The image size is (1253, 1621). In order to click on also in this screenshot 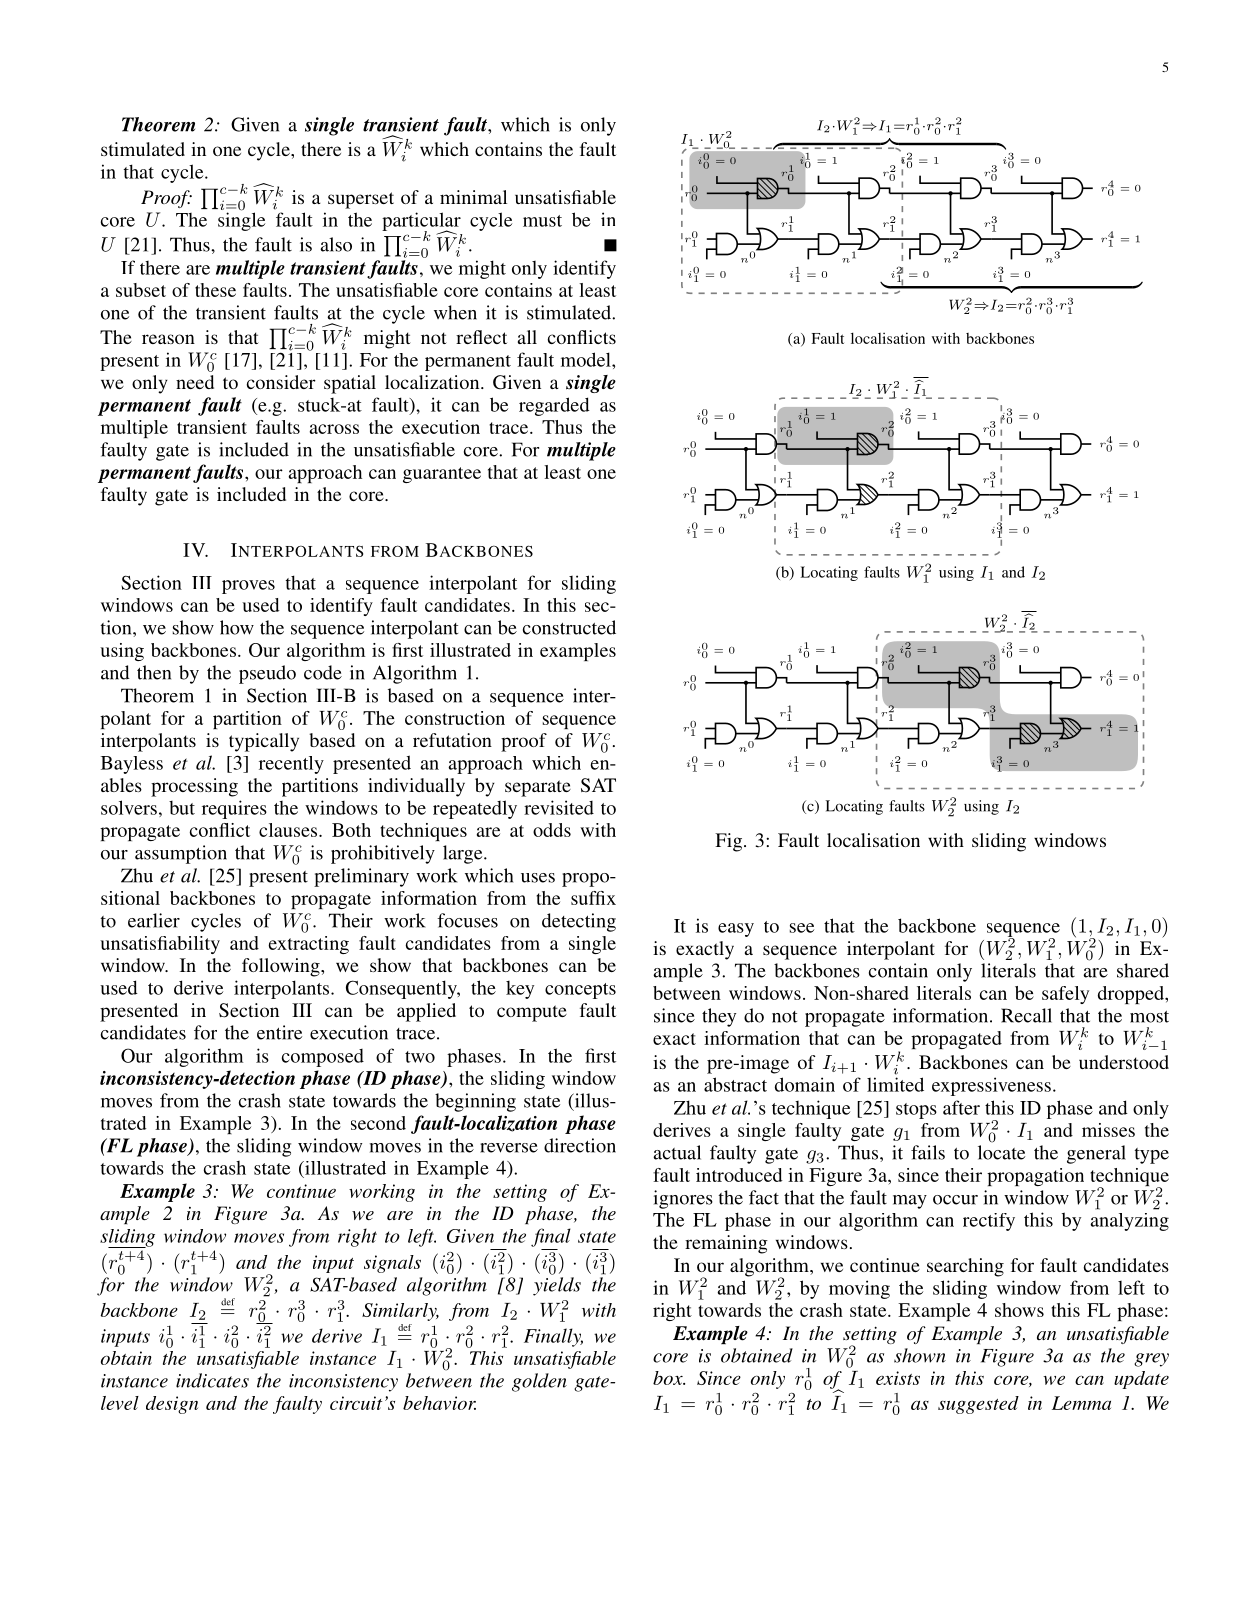, I will do `click(336, 244)`.
